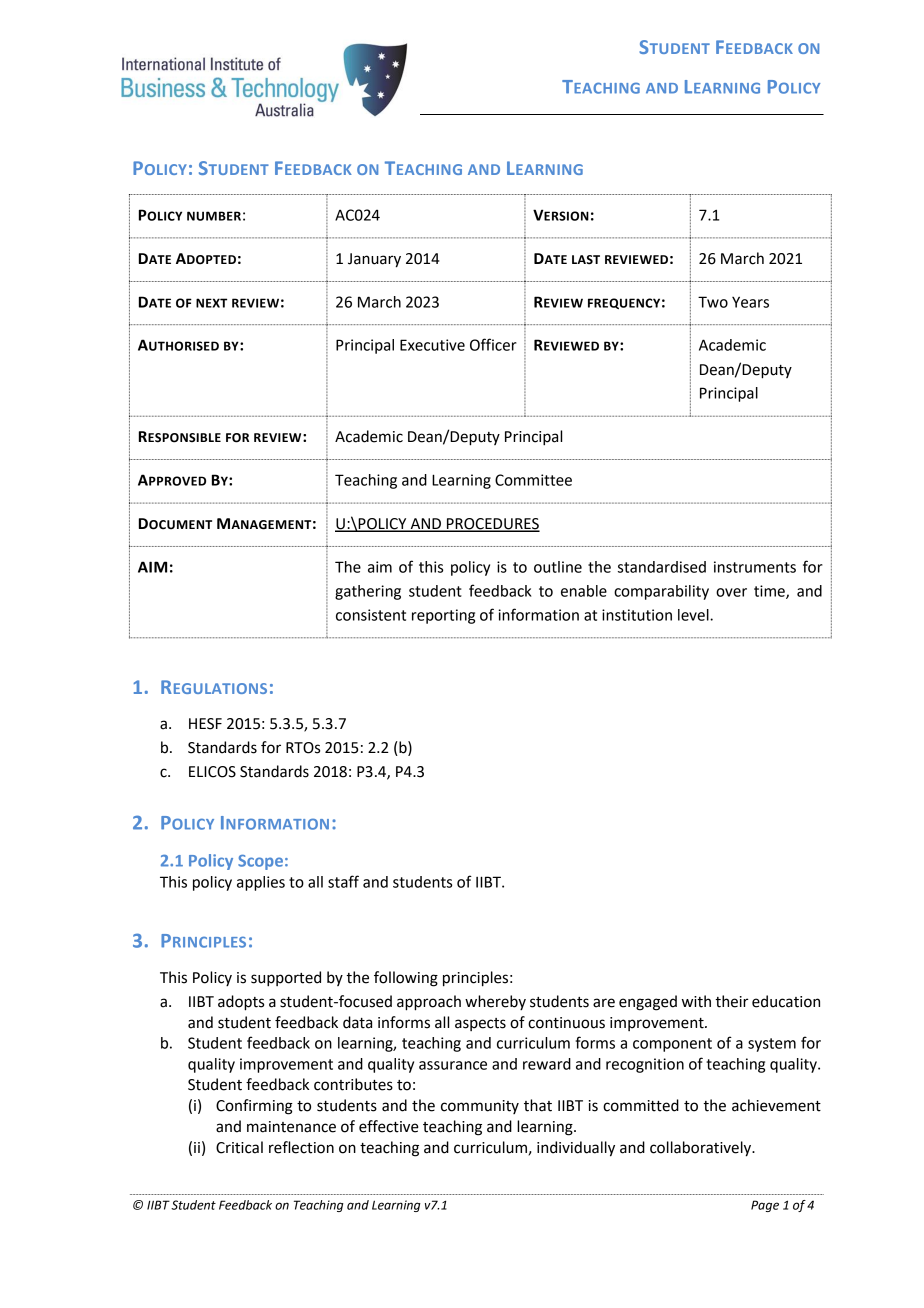 The image size is (924, 1308). I want to click on Two, so click(713, 302).
